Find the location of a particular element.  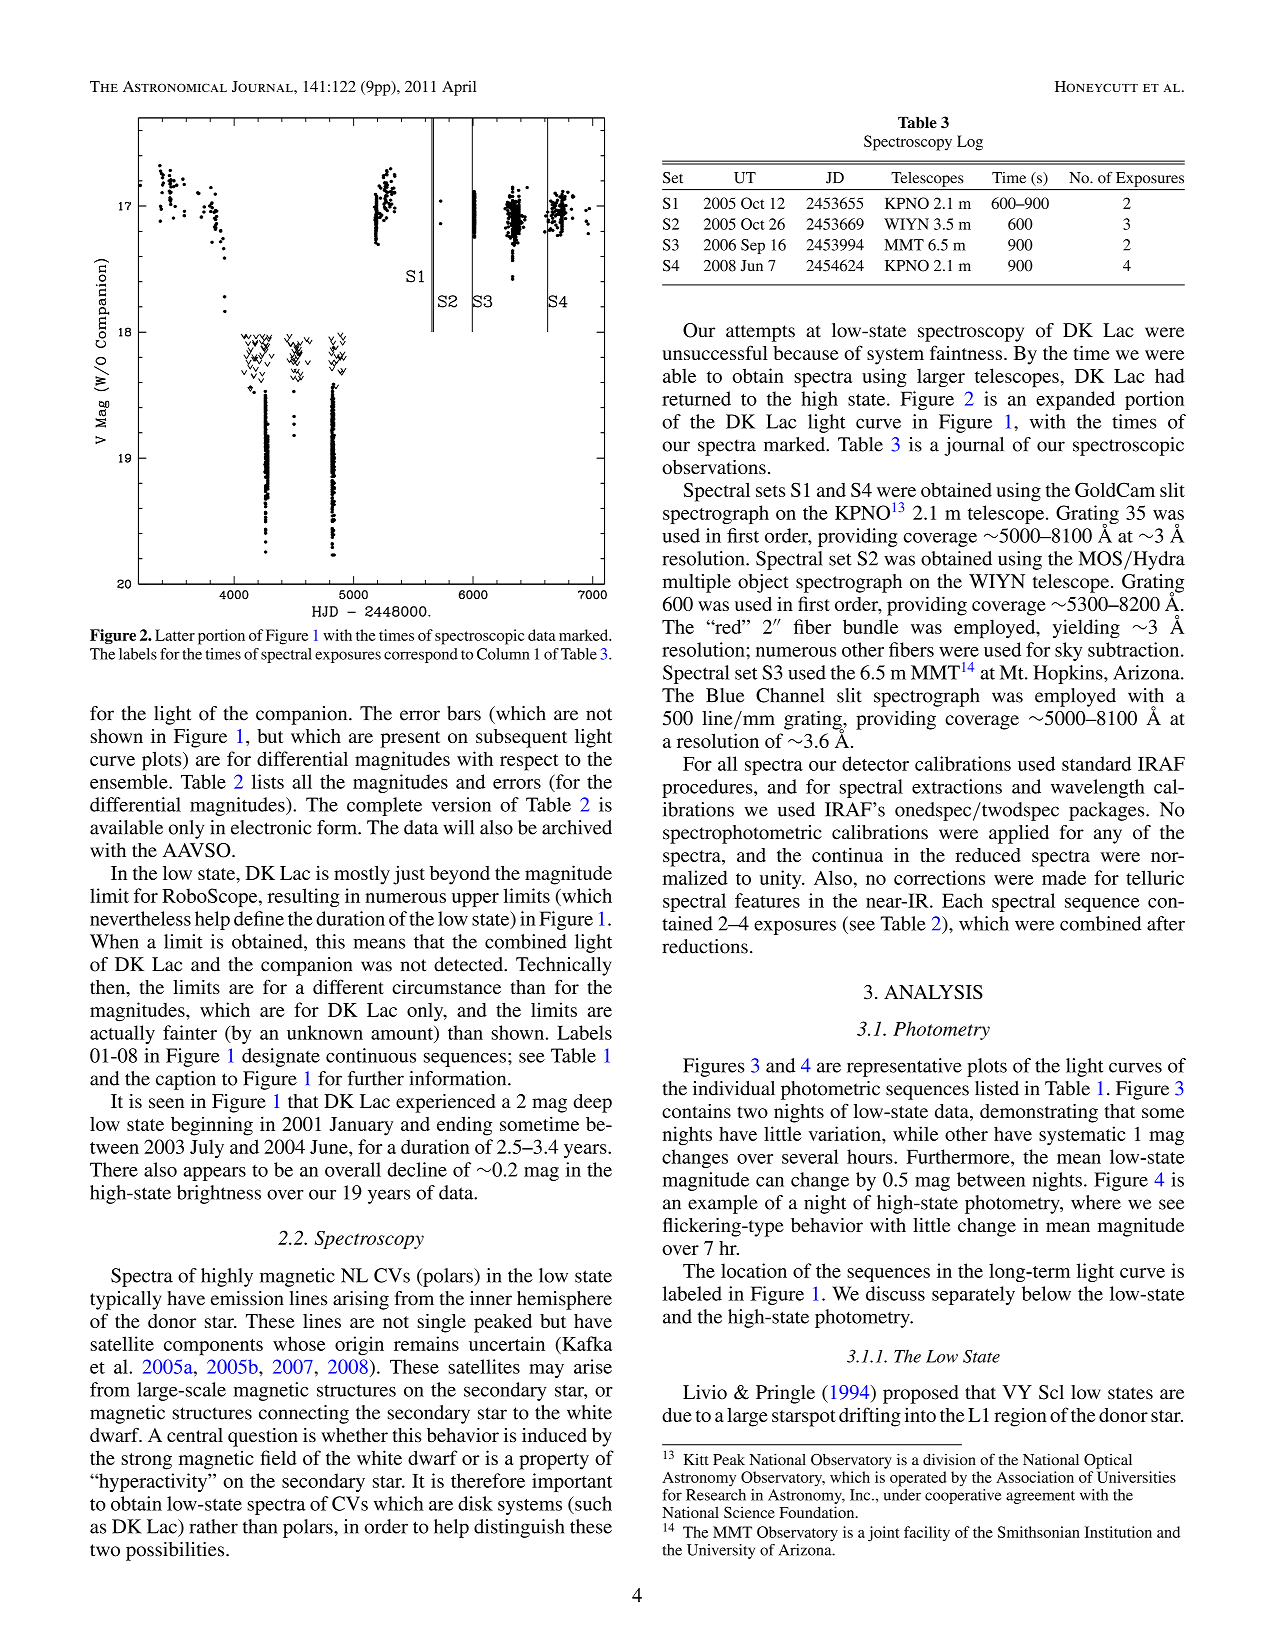

Astronomical is located at coordinates (175, 86).
